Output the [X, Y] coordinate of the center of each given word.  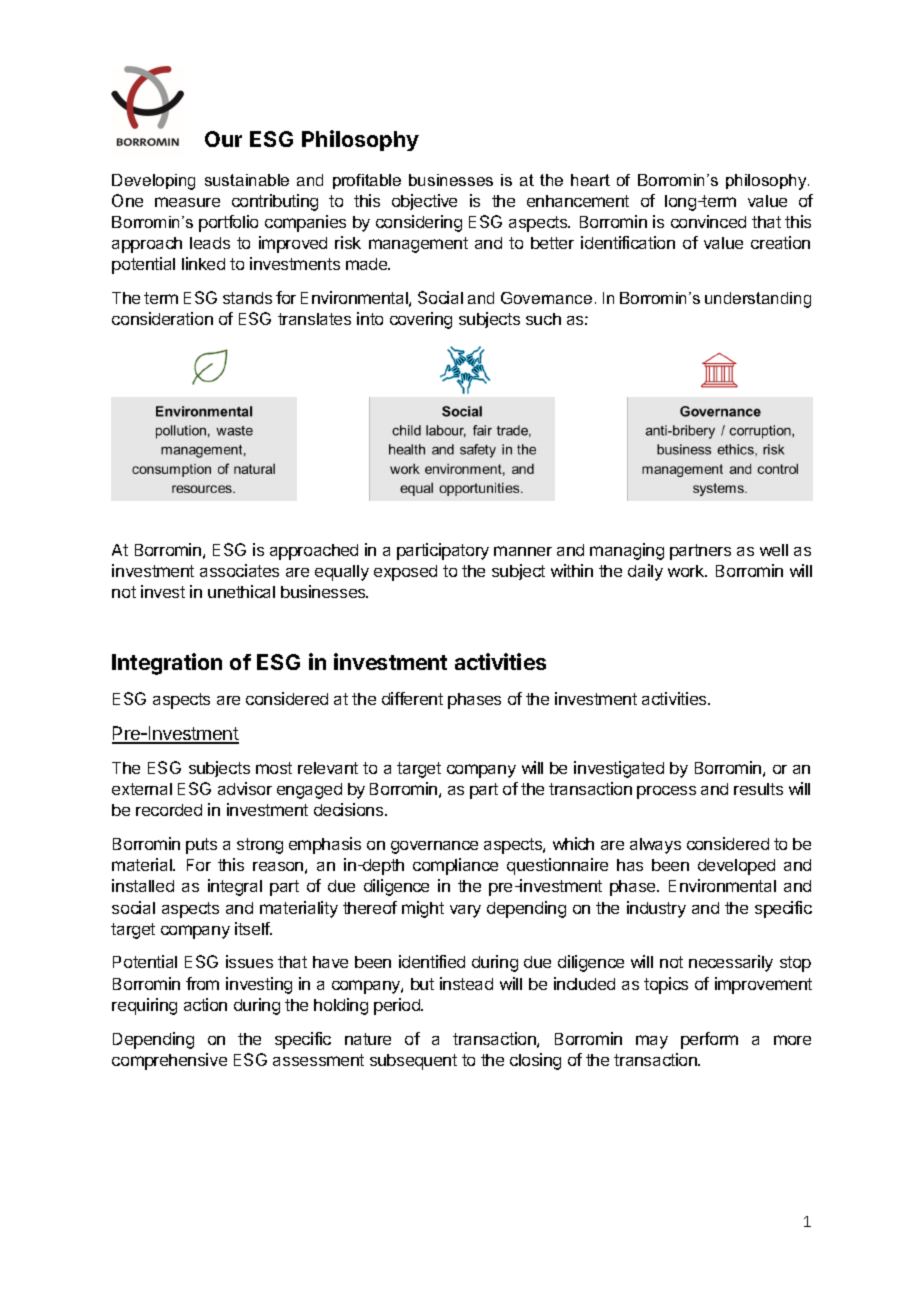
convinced [708, 221]
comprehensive [169, 1061]
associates [239, 570]
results [758, 789]
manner [523, 551]
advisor [245, 788]
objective [424, 202]
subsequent [413, 1062]
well [774, 550]
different [412, 698]
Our [223, 139]
